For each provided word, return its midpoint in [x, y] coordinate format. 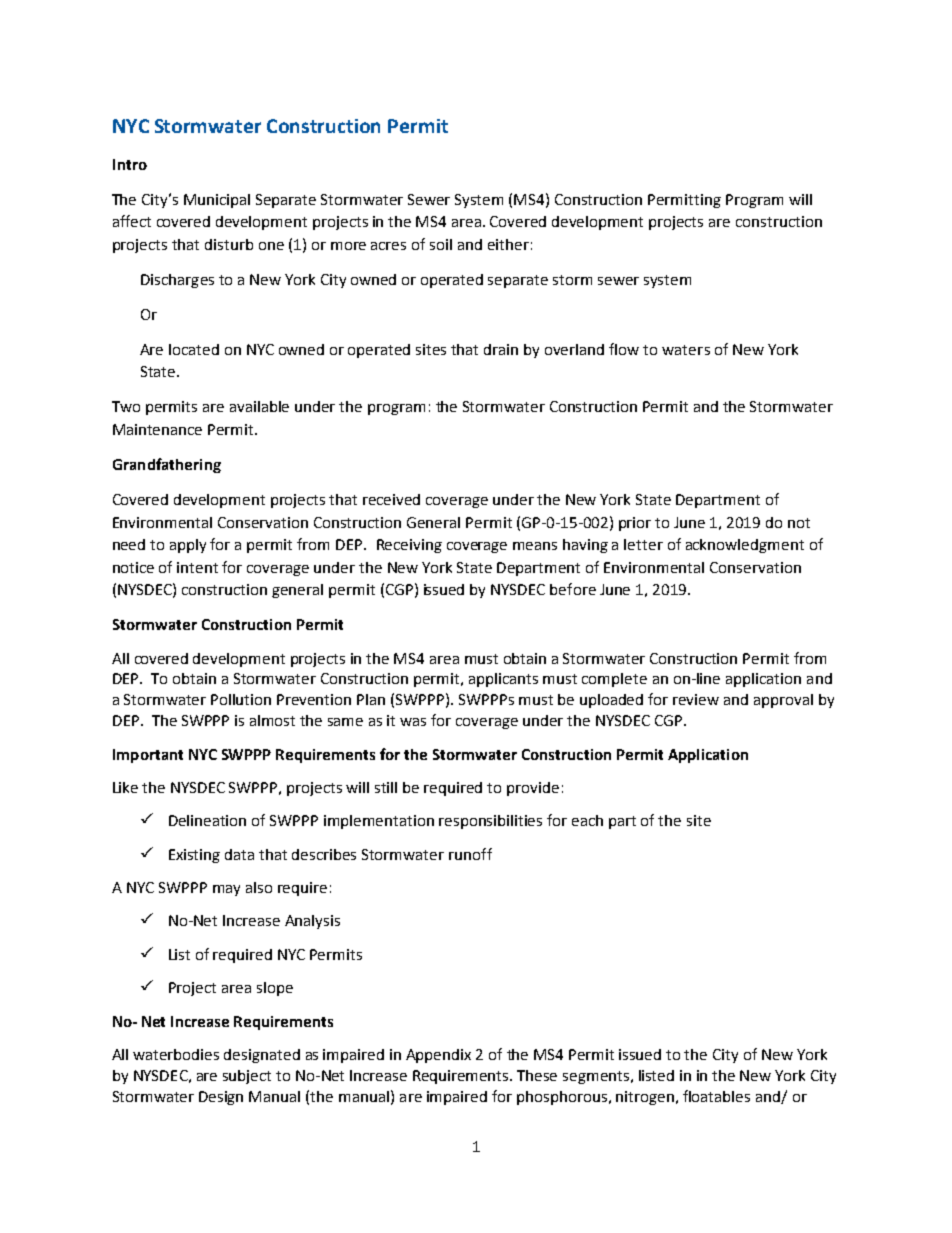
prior [635, 524]
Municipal [217, 201]
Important [148, 756]
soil [441, 244]
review [696, 699]
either [508, 244]
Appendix [438, 1056]
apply [188, 546]
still [386, 787]
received [391, 499]
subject [247, 1077]
